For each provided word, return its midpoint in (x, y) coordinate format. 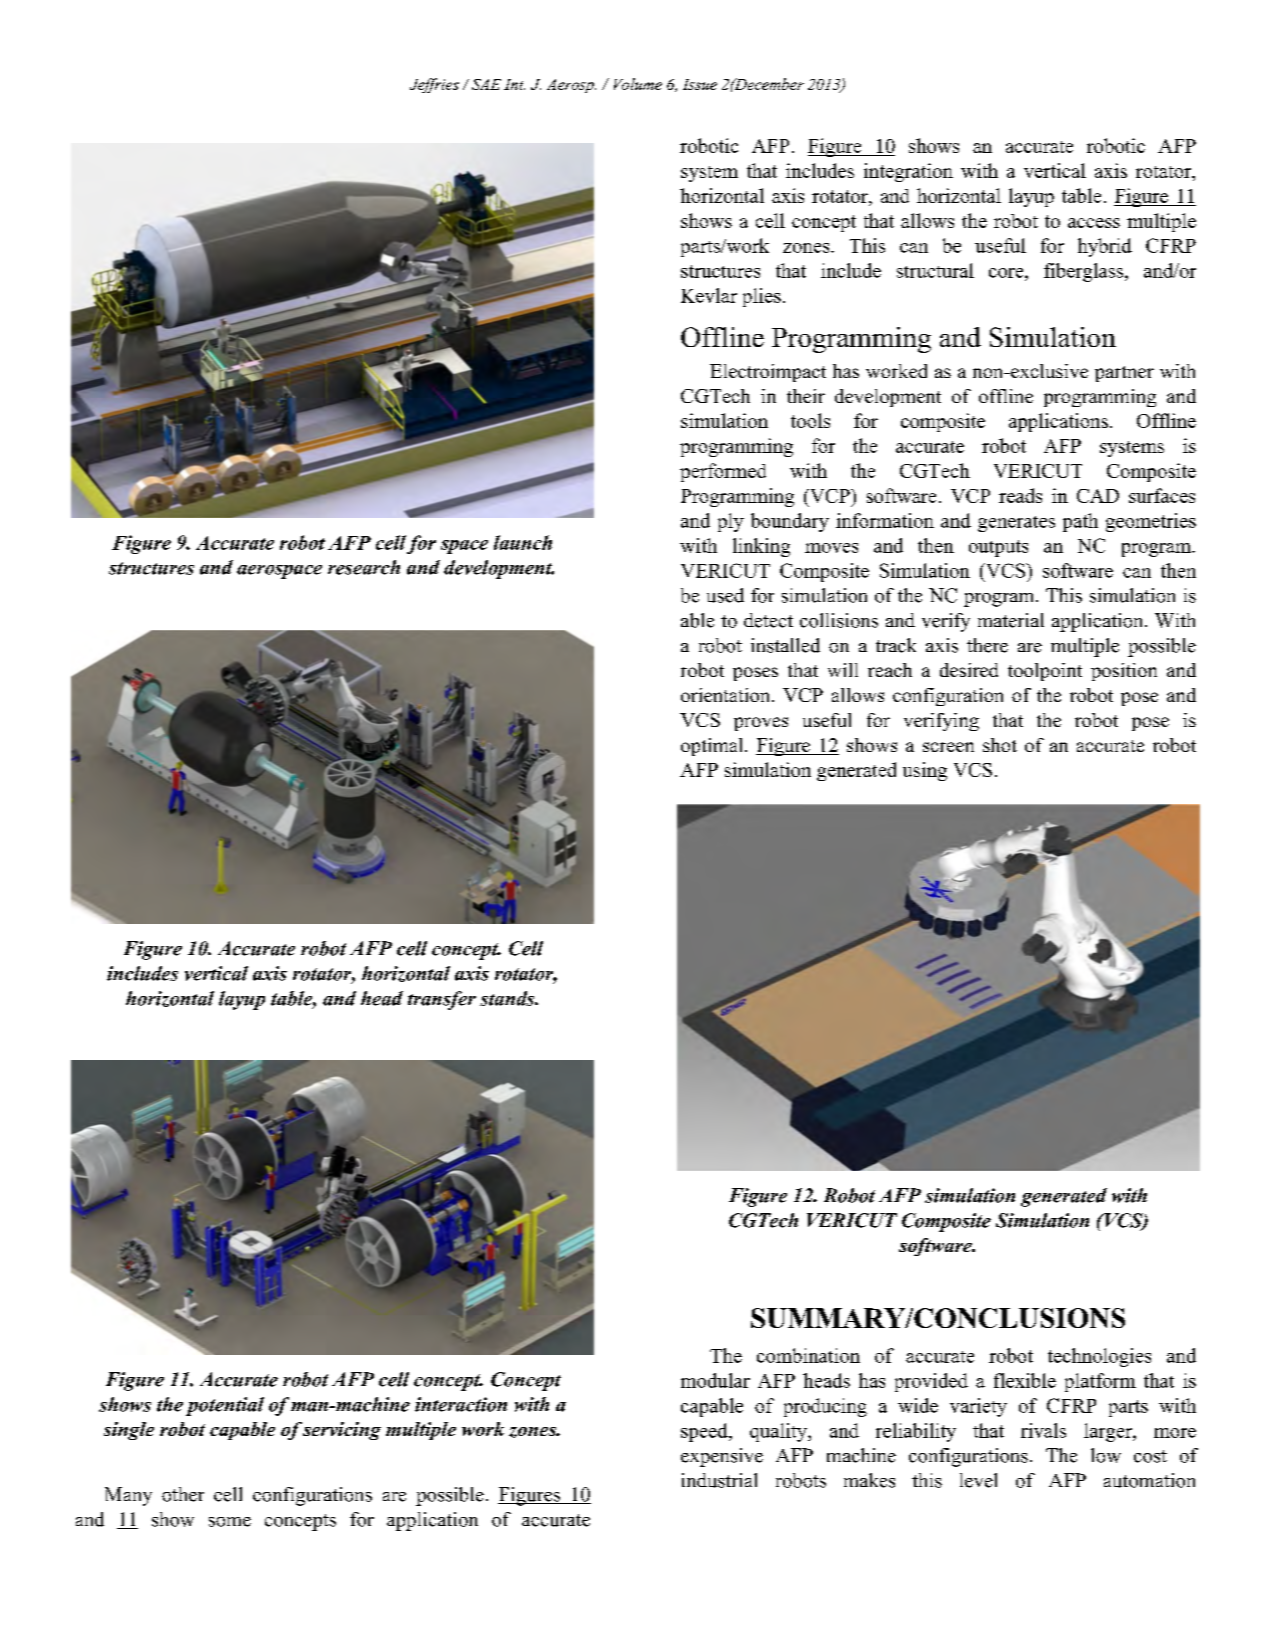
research (364, 567)
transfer (442, 1000)
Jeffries (434, 85)
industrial (719, 1480)
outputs (998, 548)
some (230, 1522)
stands (508, 998)
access (1094, 223)
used (725, 595)
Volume (638, 84)
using (925, 771)
